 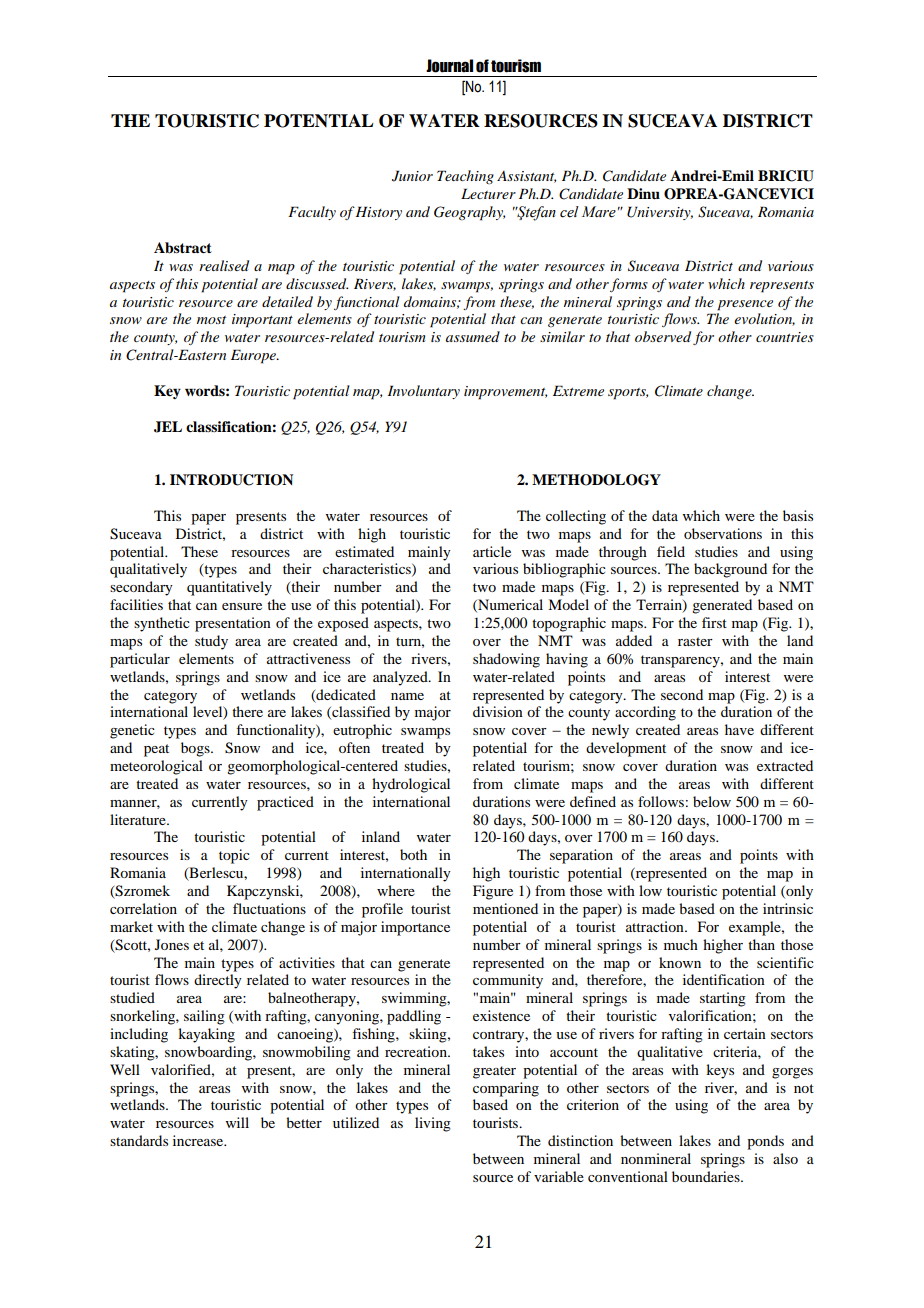 What do you see at coordinates (433, 1124) in the screenshot?
I see `living` at bounding box center [433, 1124].
